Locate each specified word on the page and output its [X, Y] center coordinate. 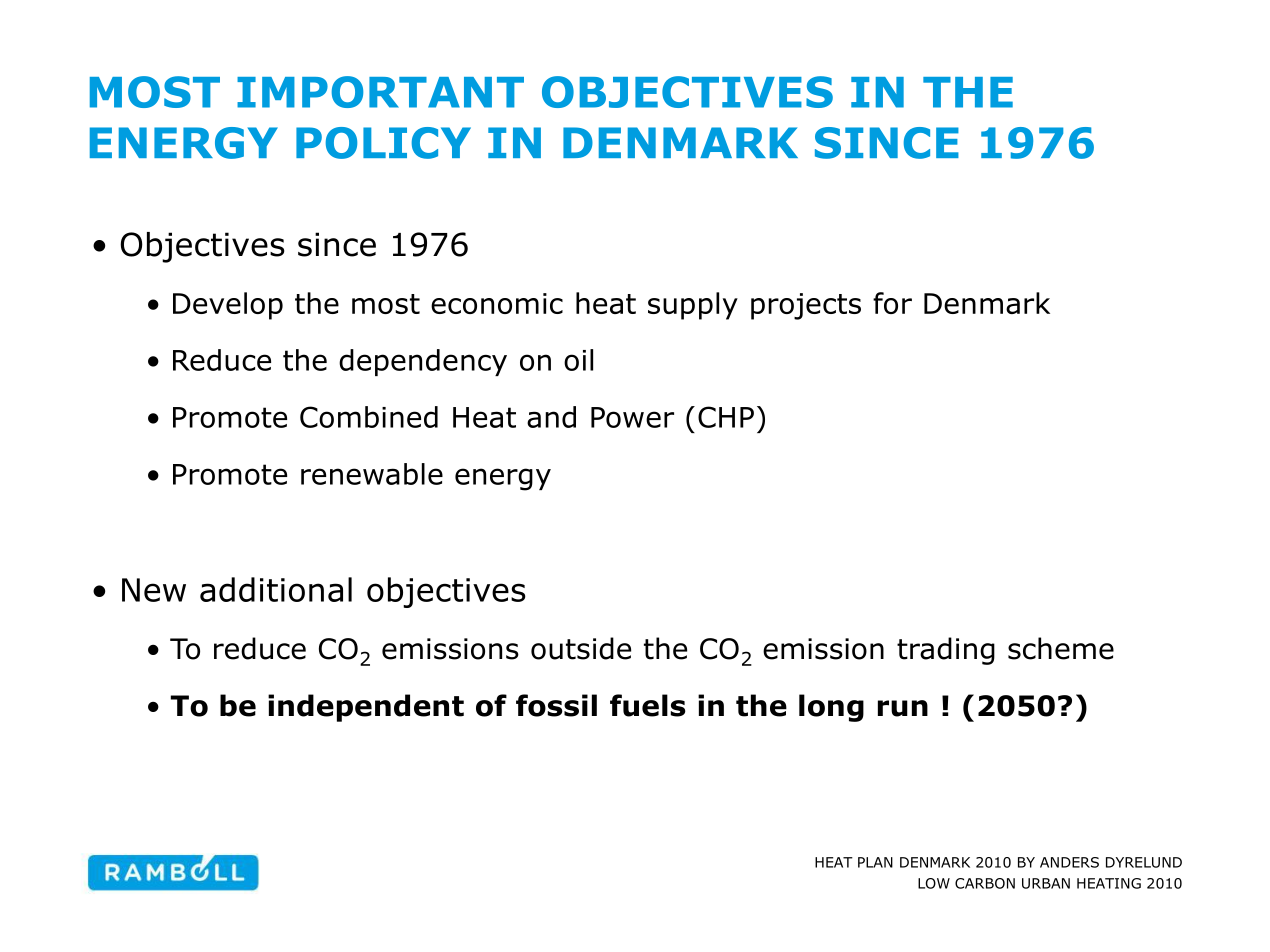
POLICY [383, 143]
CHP [726, 417]
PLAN [875, 862]
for [892, 303]
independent [366, 708]
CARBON [985, 883]
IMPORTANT [380, 92]
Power [632, 417]
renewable [372, 474]
